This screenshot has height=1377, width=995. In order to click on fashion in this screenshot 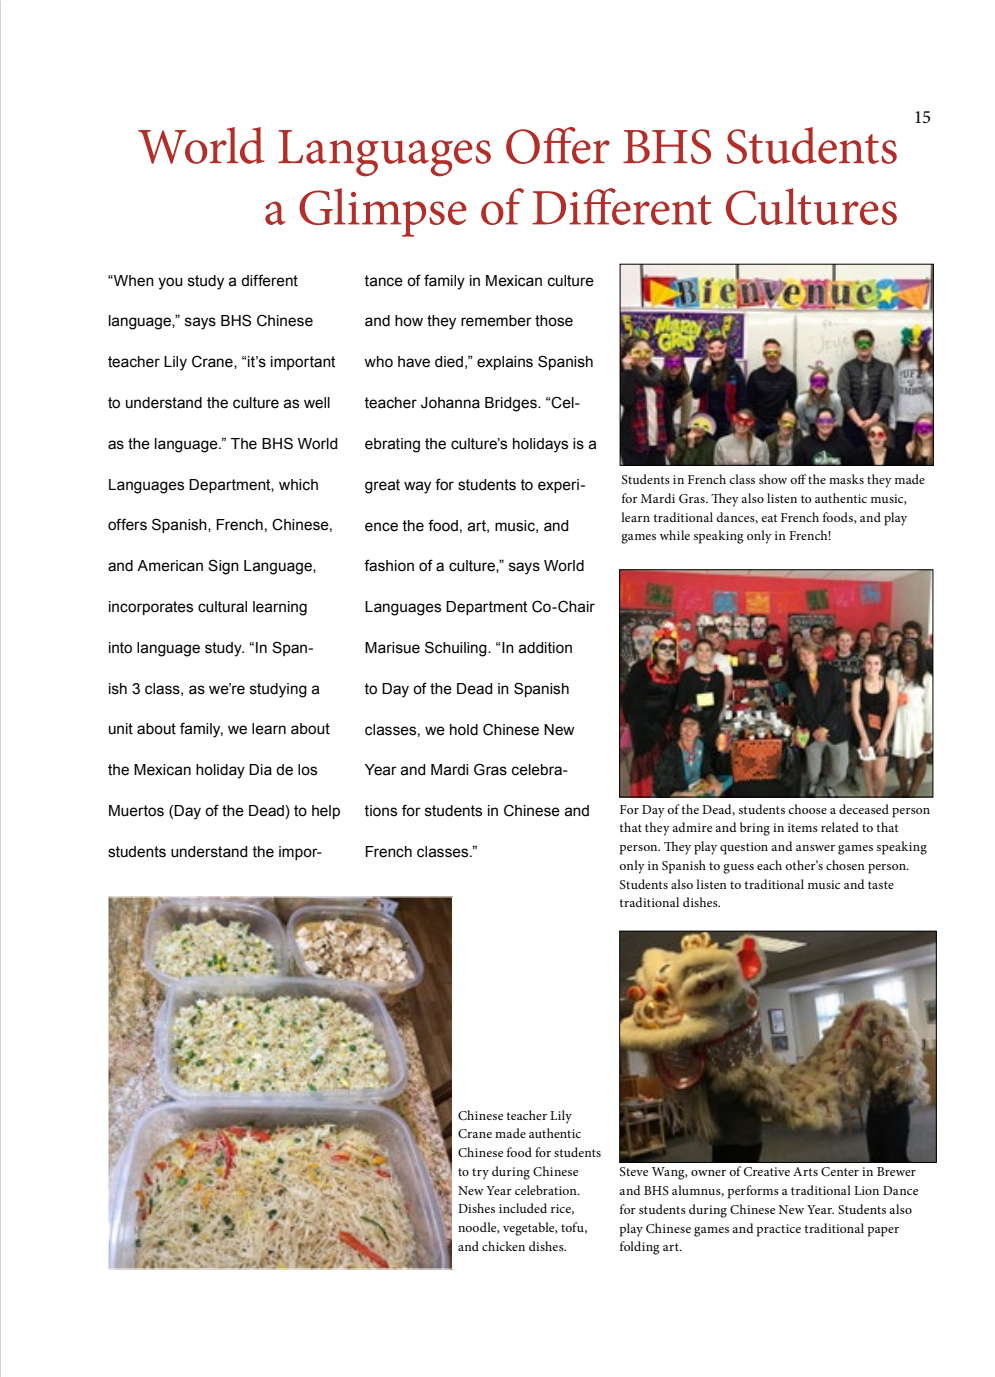, I will do `click(389, 565)`.
